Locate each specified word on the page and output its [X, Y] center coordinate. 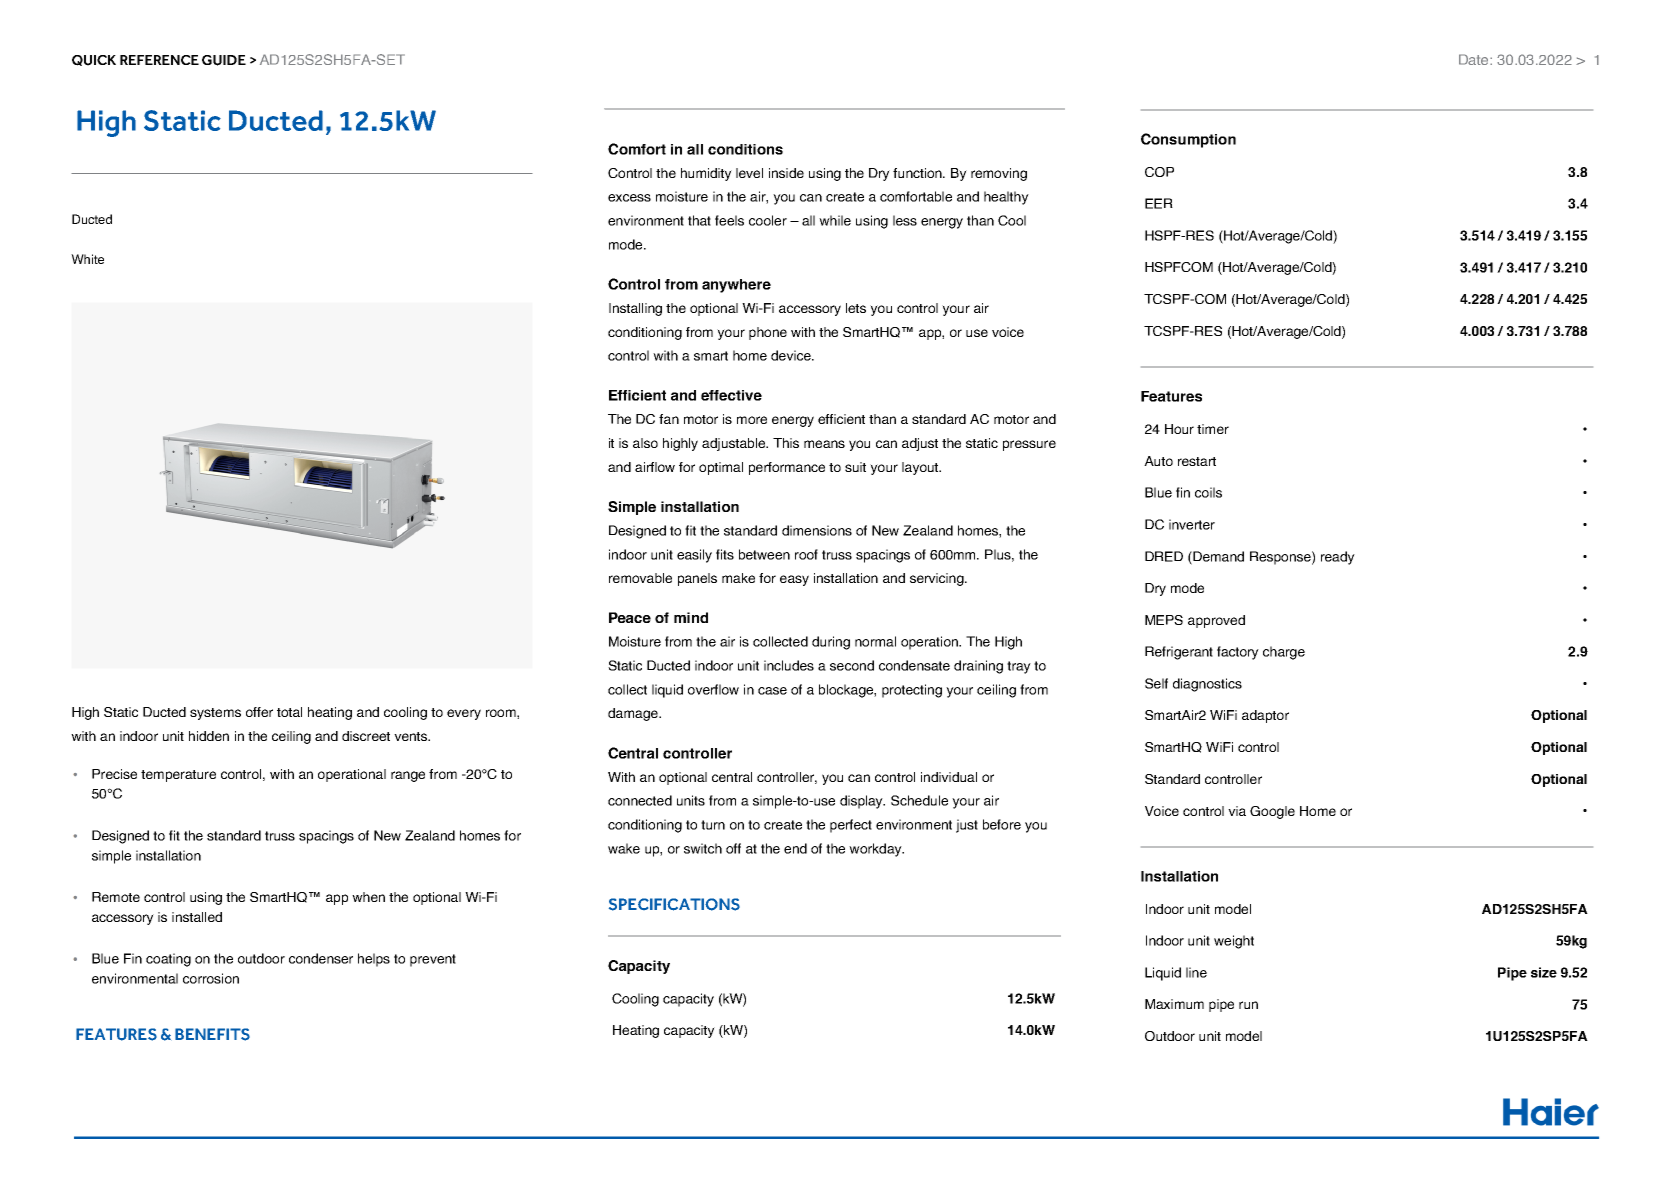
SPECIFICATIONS [674, 904]
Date [1475, 59]
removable [640, 578]
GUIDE [224, 60]
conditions [745, 149]
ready [1338, 558]
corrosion [211, 978]
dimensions [817, 530]
